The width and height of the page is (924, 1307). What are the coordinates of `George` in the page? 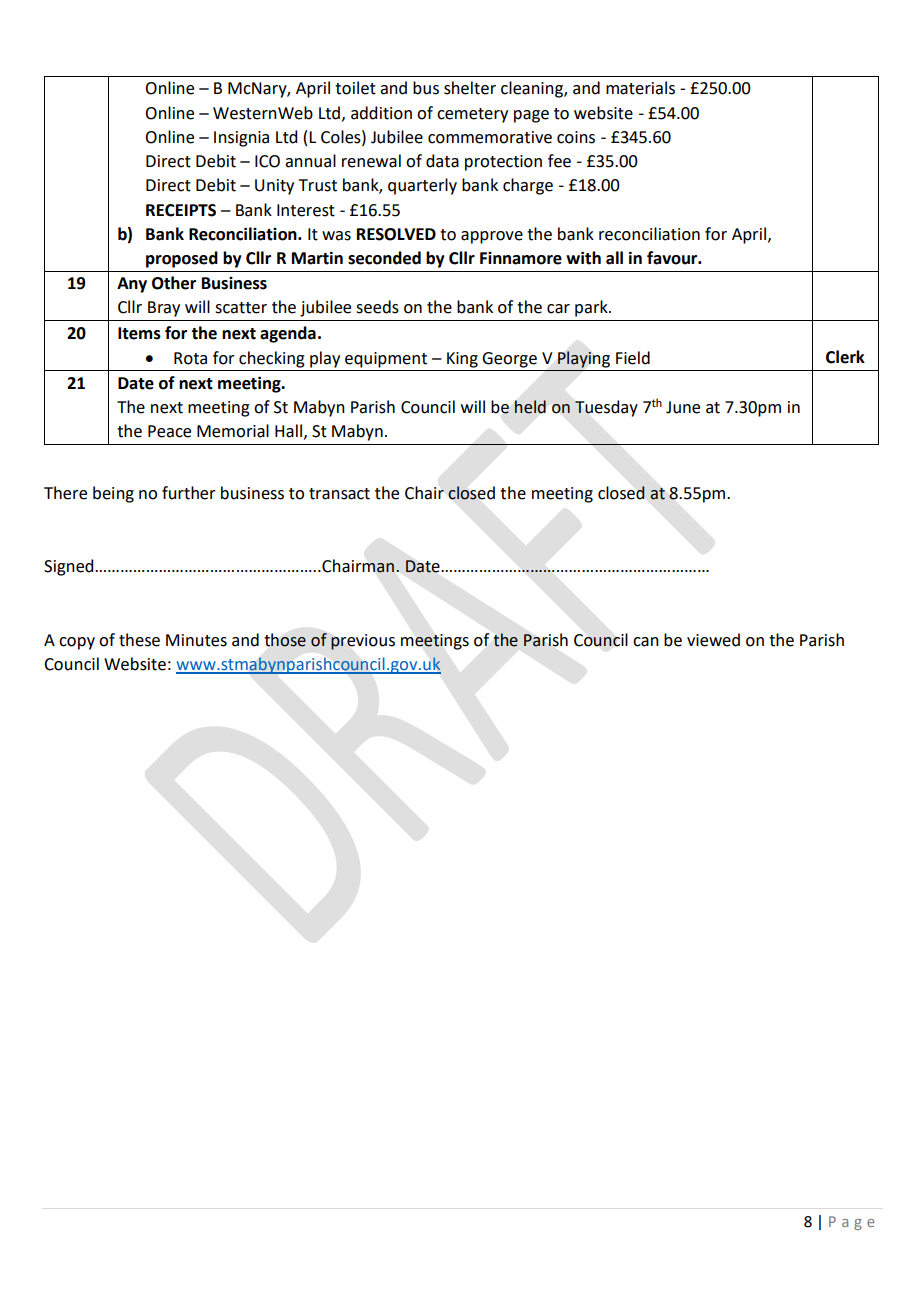 It's located at (509, 360).
